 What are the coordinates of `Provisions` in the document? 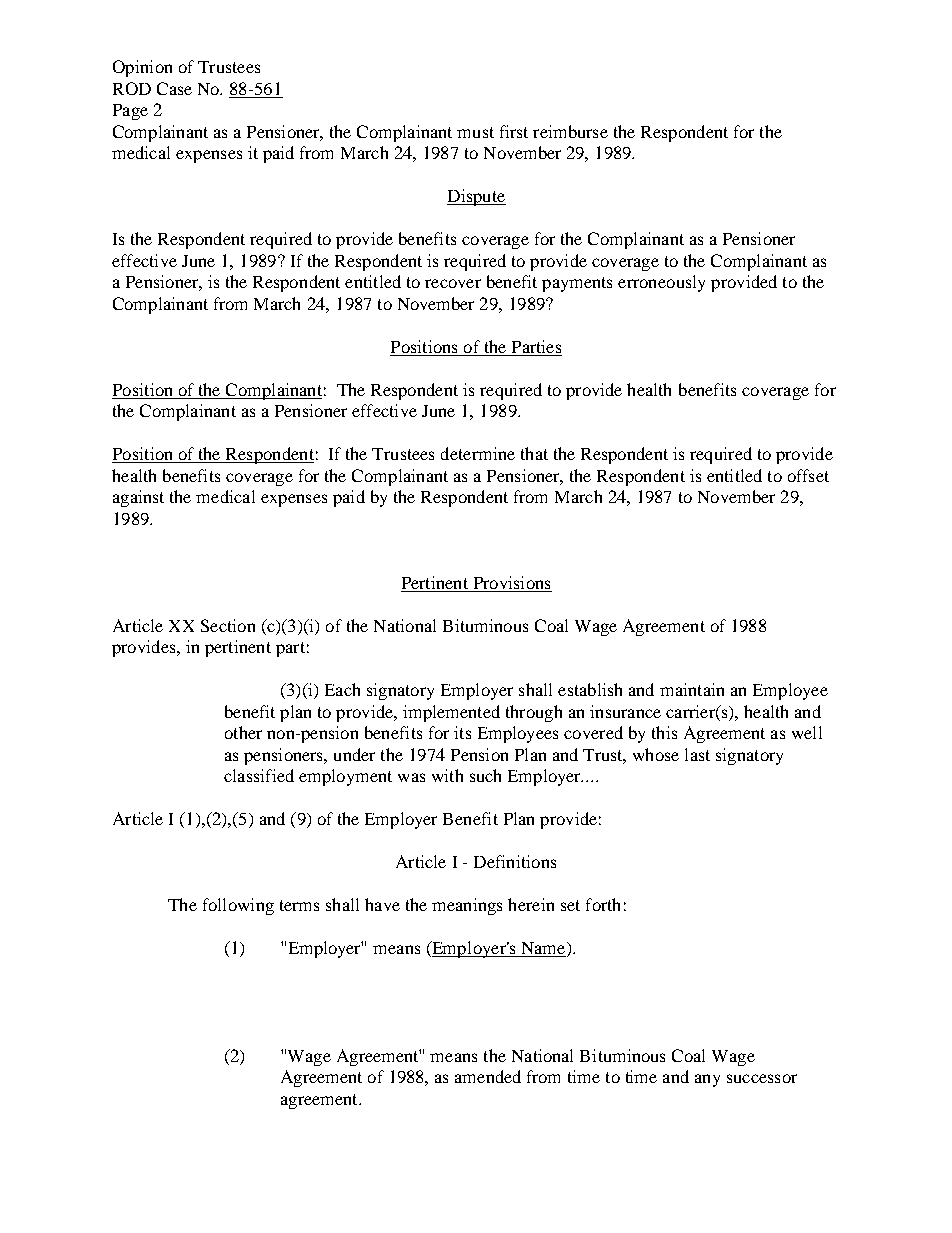 It's located at (511, 584).
